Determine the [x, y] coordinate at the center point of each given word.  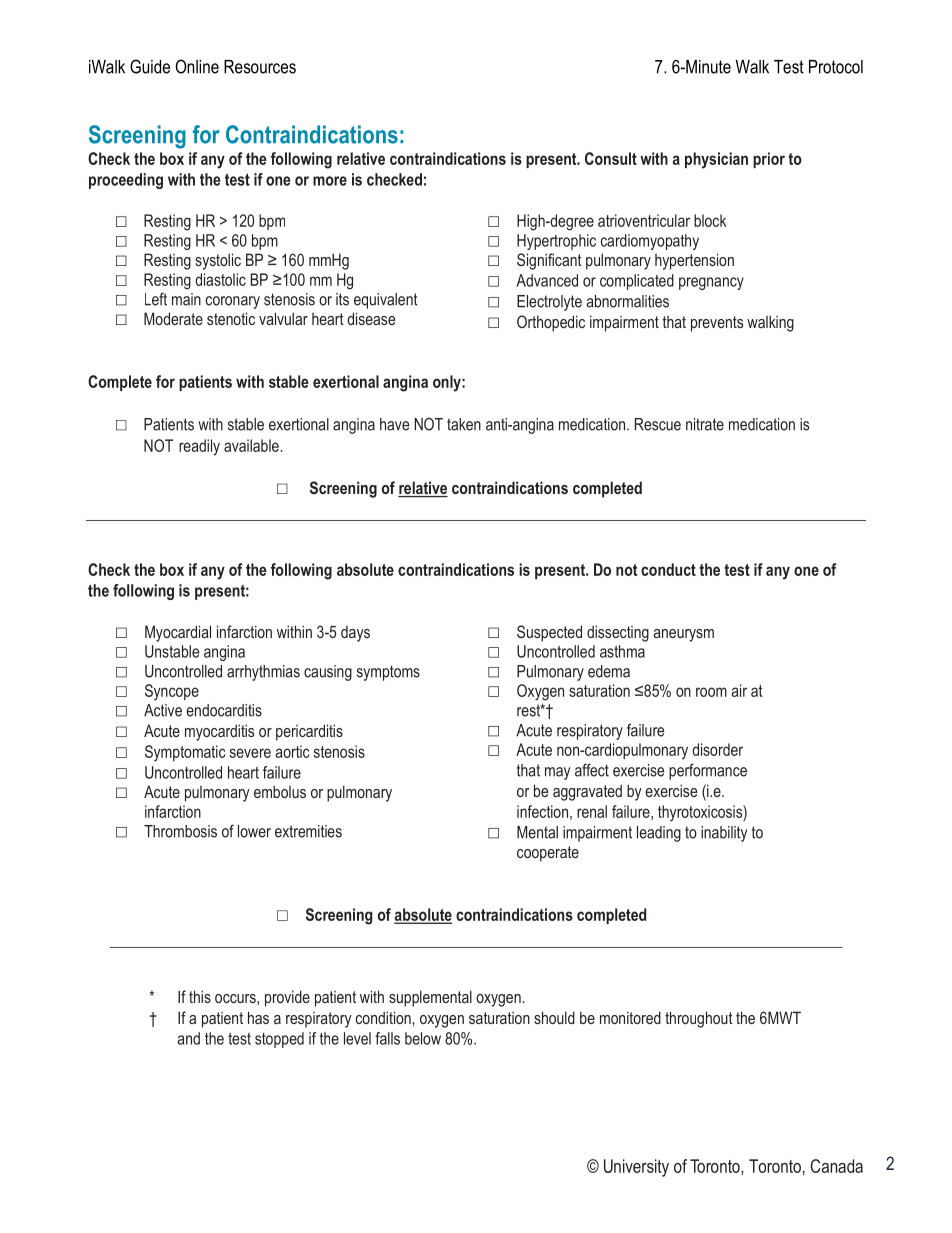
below [423, 1038]
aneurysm [683, 635]
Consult [611, 158]
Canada [836, 1166]
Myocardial [178, 633]
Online [197, 66]
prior [769, 160]
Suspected [549, 633]
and [189, 1038]
